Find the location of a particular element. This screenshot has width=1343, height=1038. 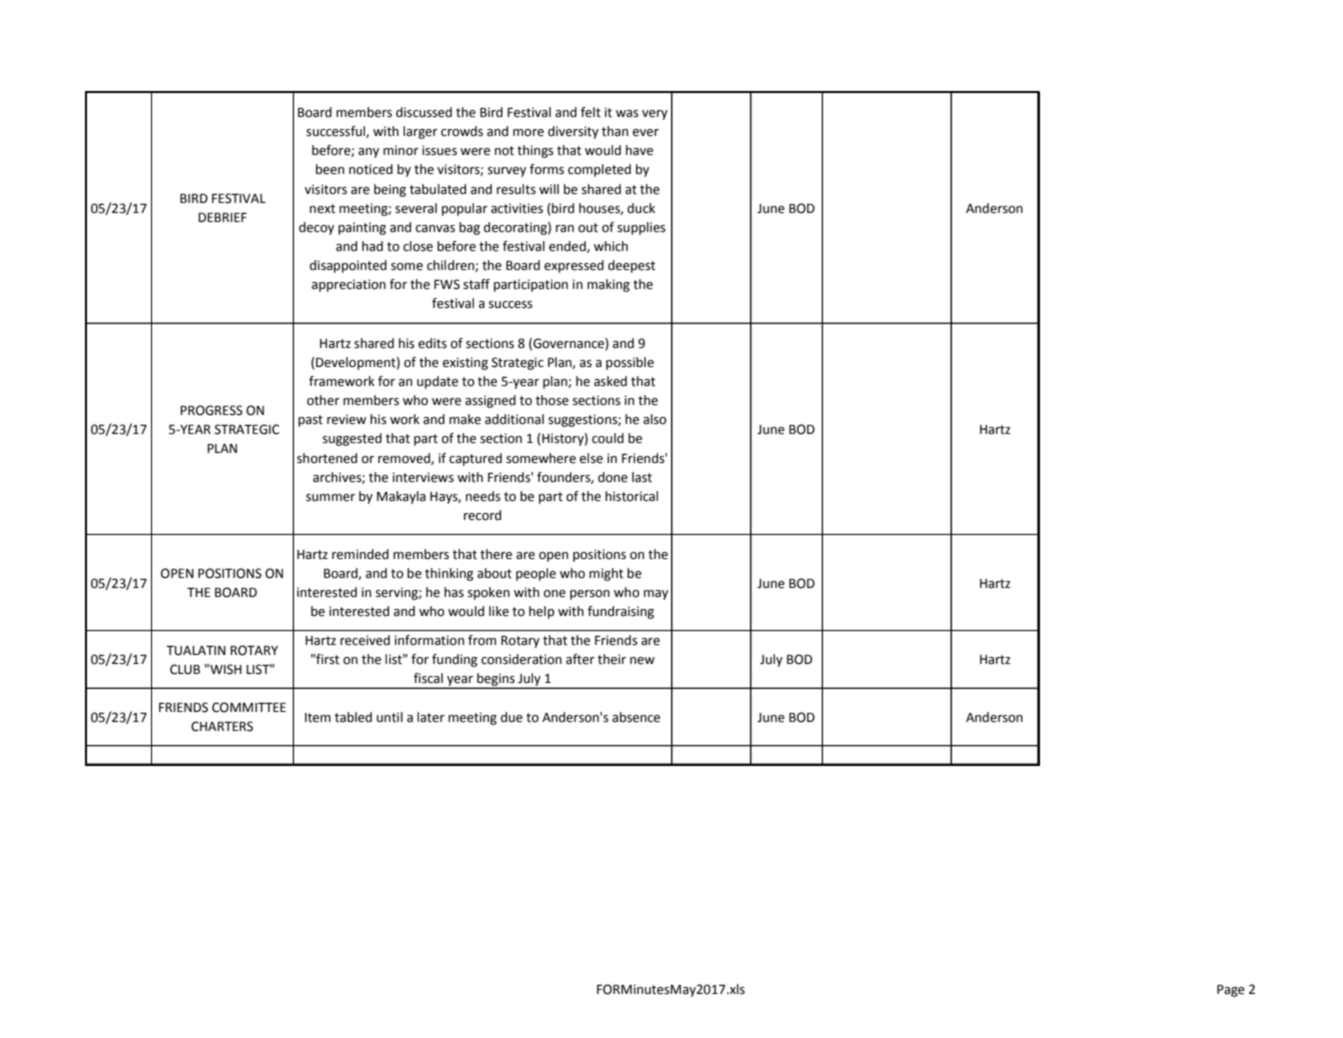

fundraising is located at coordinates (621, 612).
